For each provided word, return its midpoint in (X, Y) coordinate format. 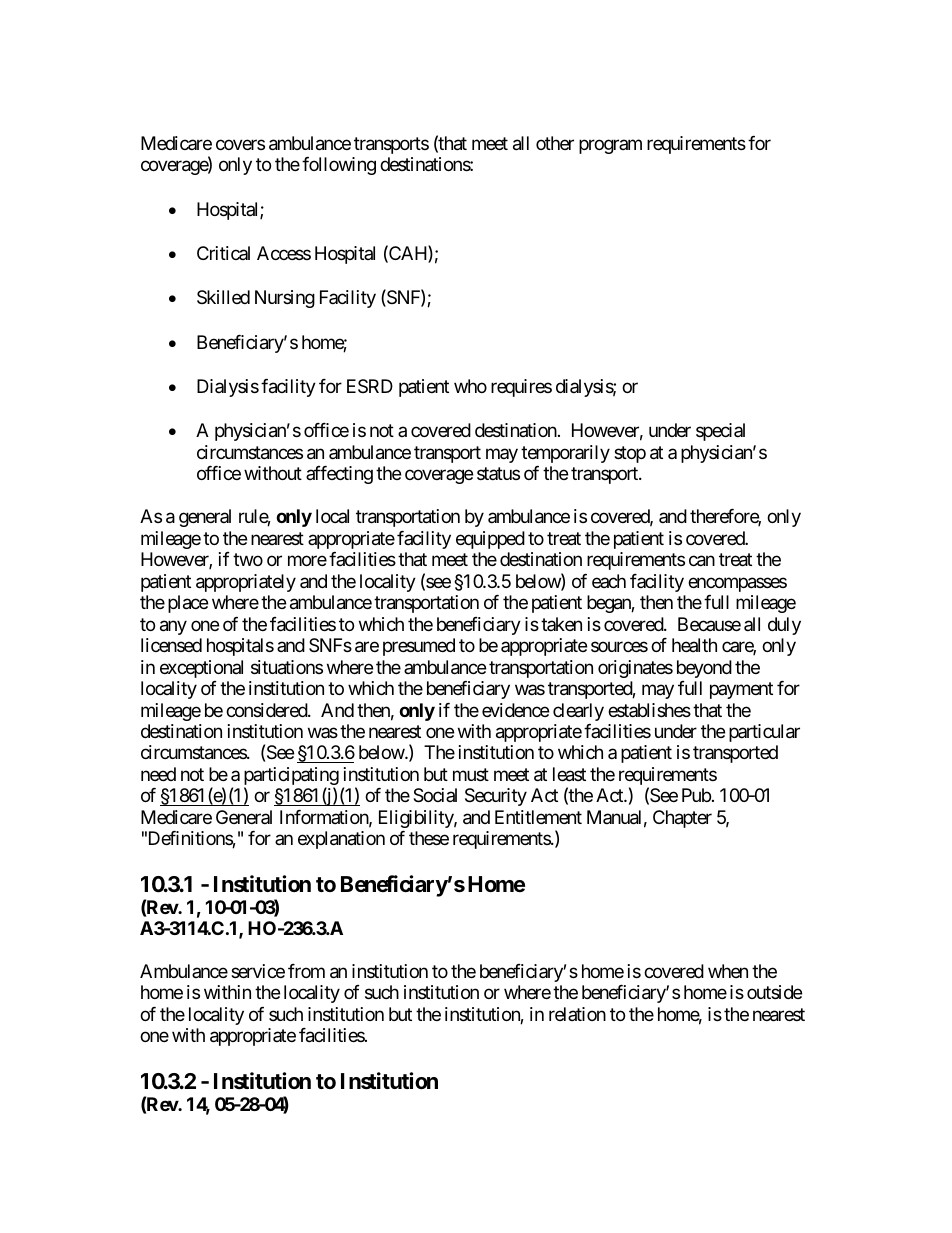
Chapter (682, 819)
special (720, 432)
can (702, 561)
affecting (339, 475)
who (470, 386)
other (555, 143)
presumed (419, 647)
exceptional (201, 669)
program (610, 146)
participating (291, 777)
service (258, 971)
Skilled (223, 297)
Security (496, 797)
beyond (704, 669)
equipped (490, 540)
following (339, 166)
